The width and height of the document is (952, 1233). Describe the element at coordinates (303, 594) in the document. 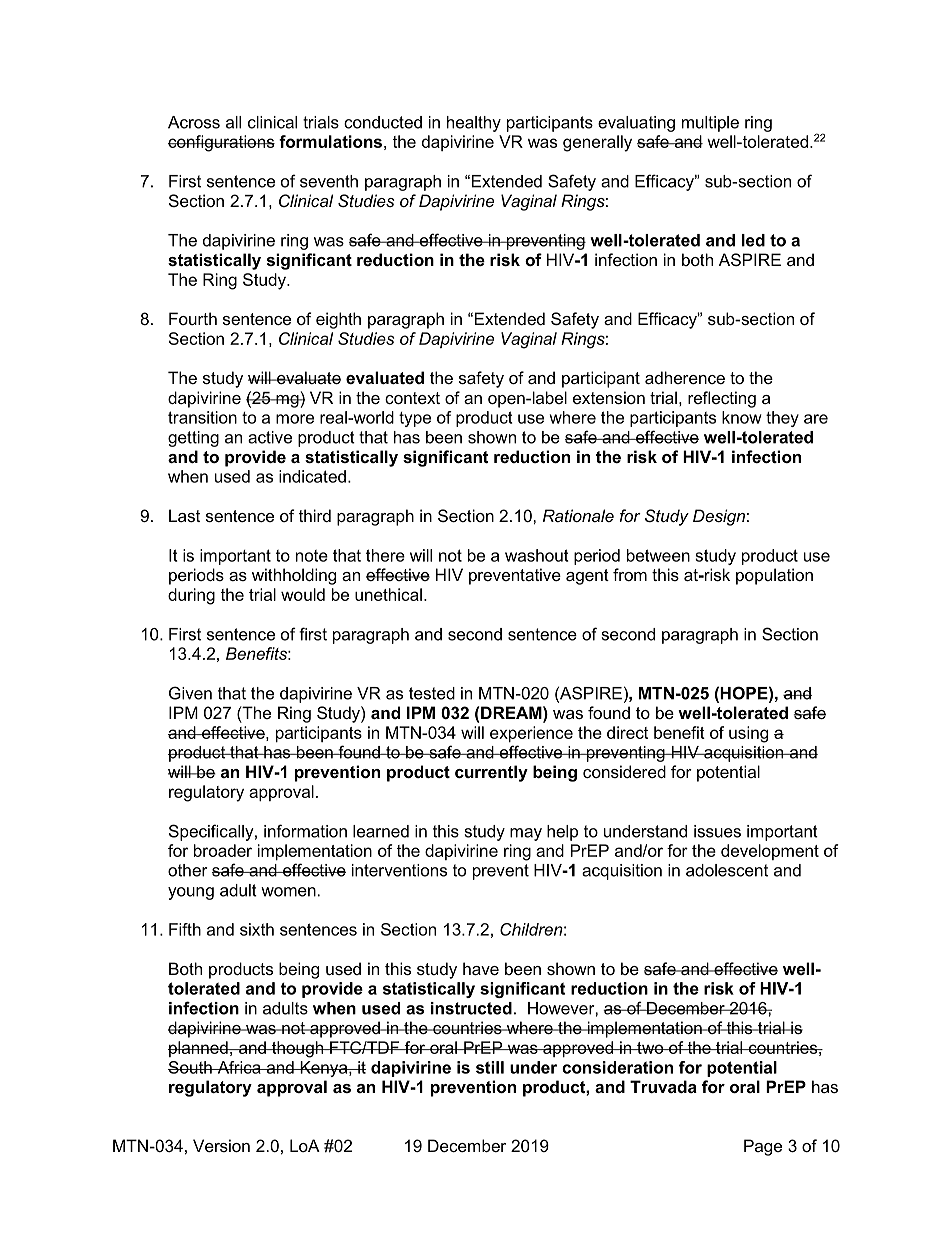

I see `would` at that location.
